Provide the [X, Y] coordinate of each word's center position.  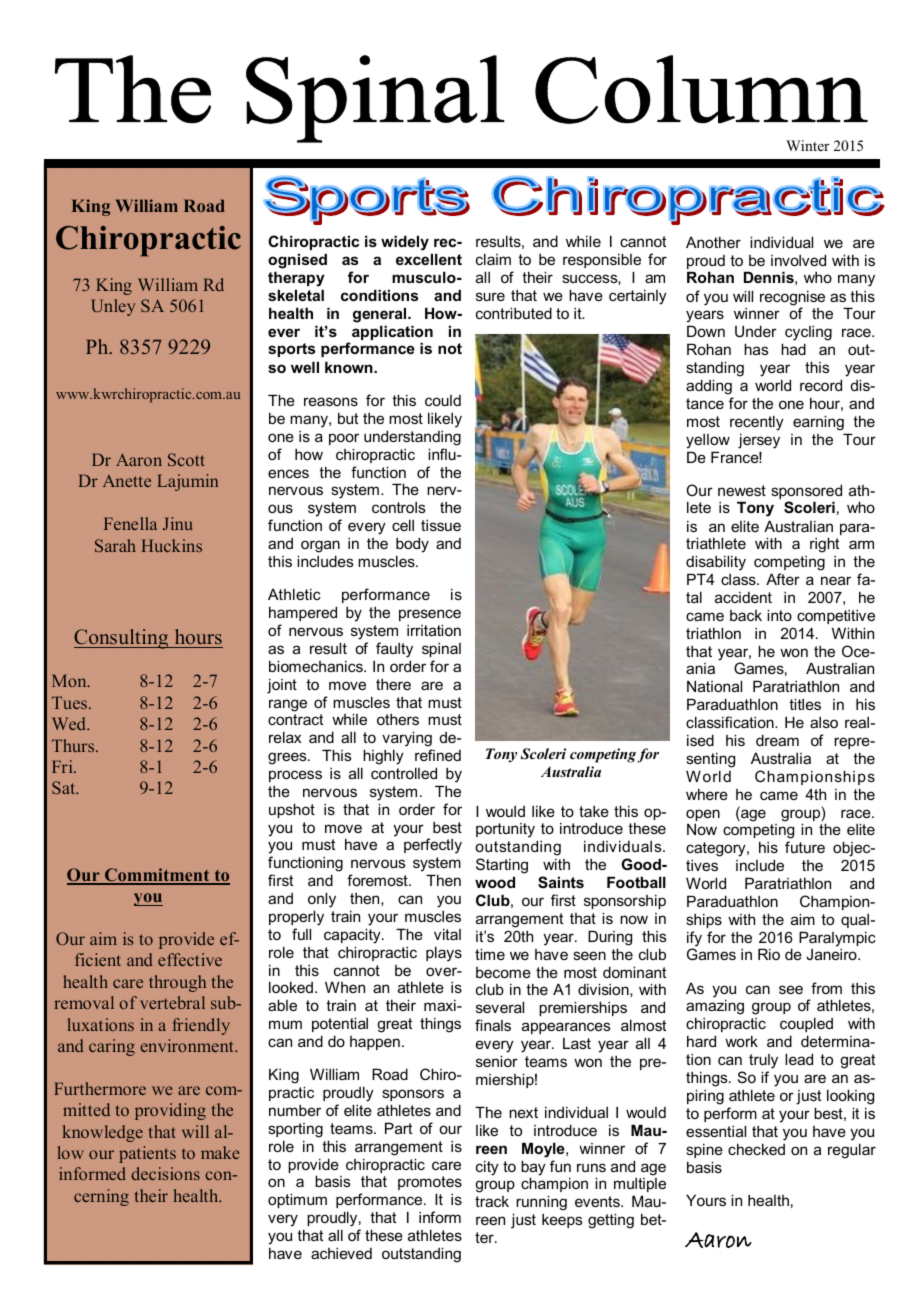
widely [405, 243]
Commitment [157, 876]
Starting [502, 866]
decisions [165, 1173]
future [805, 847]
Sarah [115, 545]
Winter [808, 145]
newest [742, 490]
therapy [296, 279]
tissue [441, 525]
